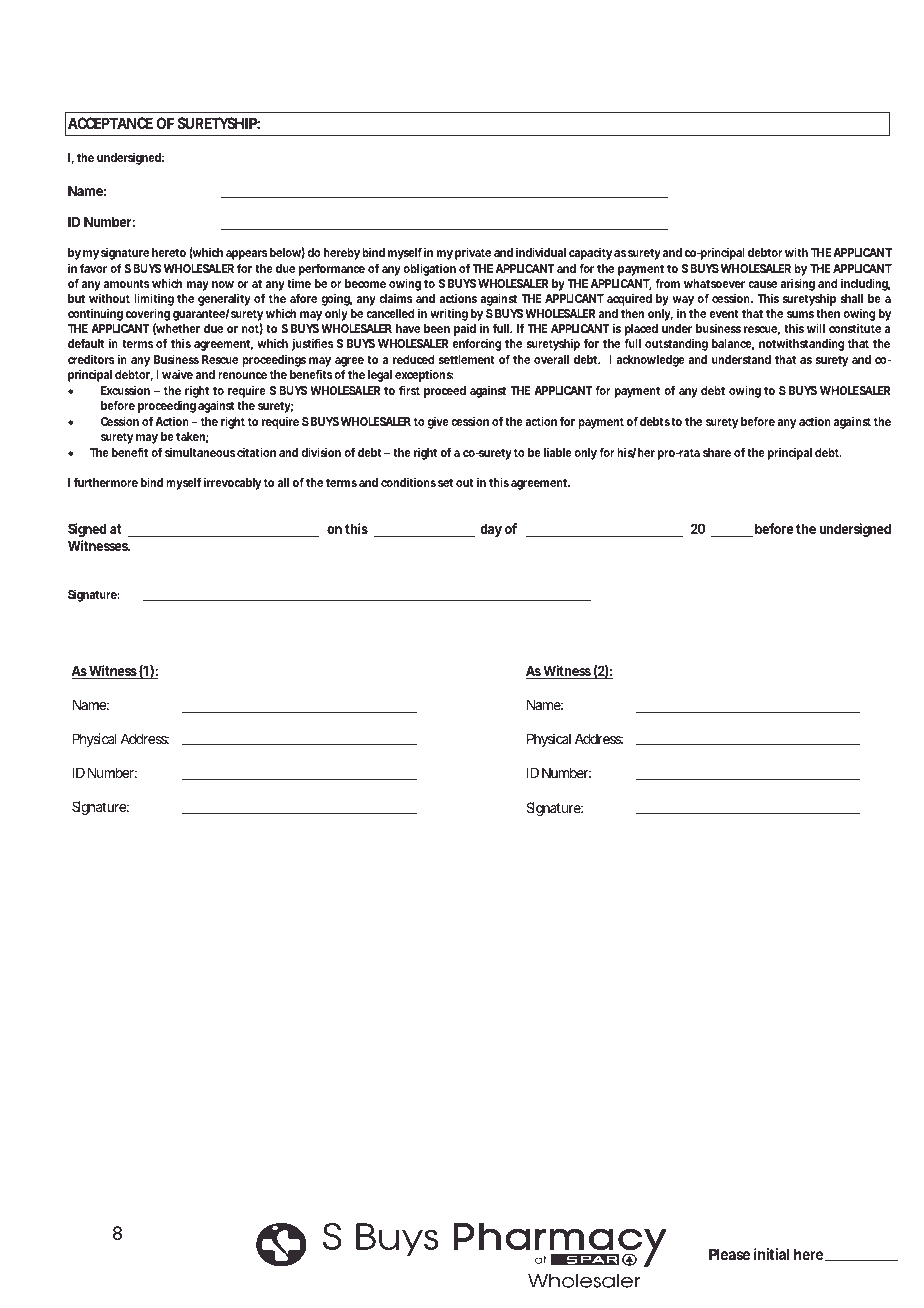 The height and width of the document is (1308, 924). What do you see at coordinates (729, 1254) in the document?
I see `Please` at bounding box center [729, 1254].
